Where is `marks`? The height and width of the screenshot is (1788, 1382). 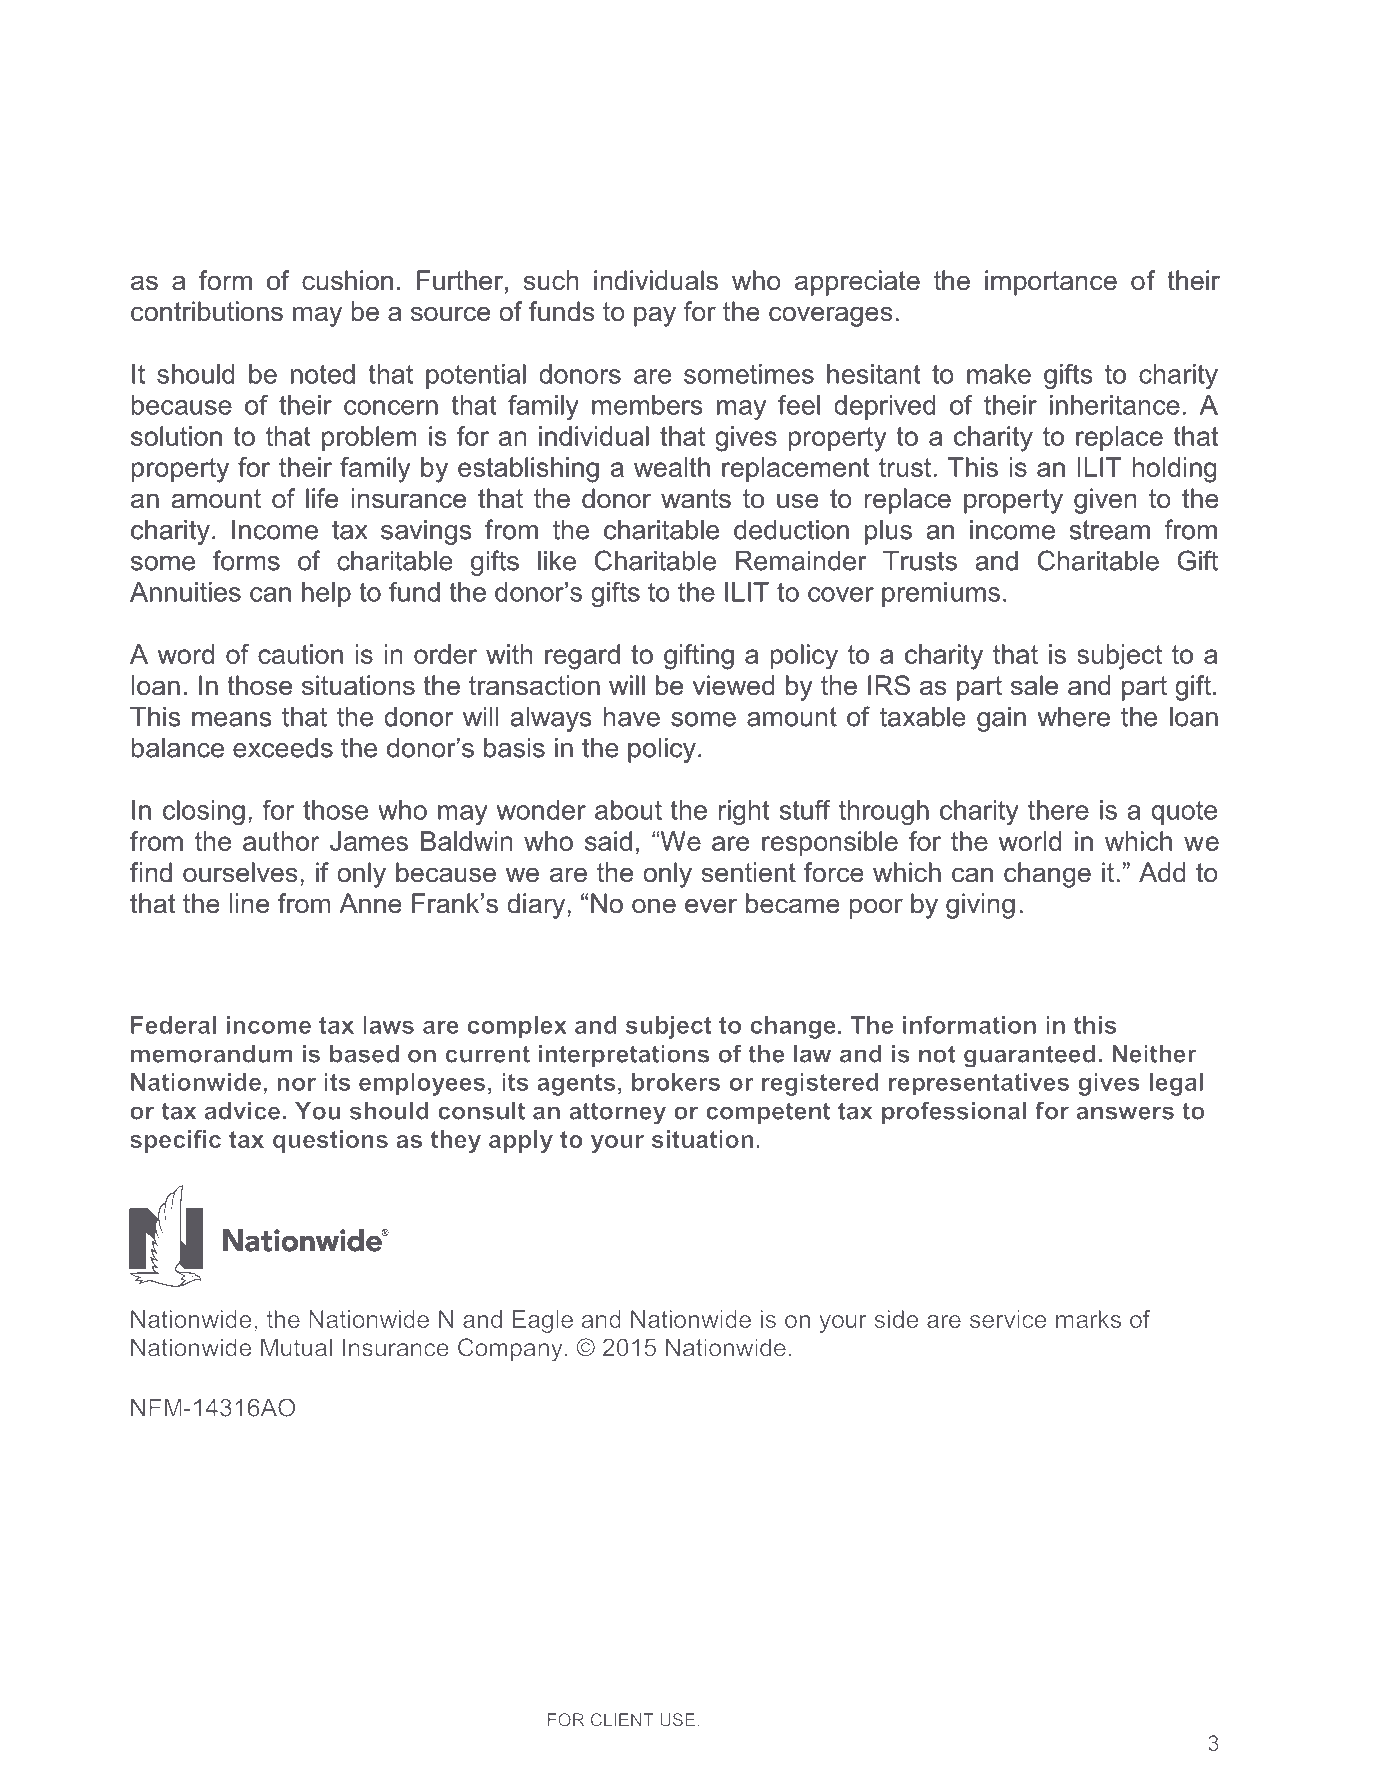
marks is located at coordinates (1088, 1319).
